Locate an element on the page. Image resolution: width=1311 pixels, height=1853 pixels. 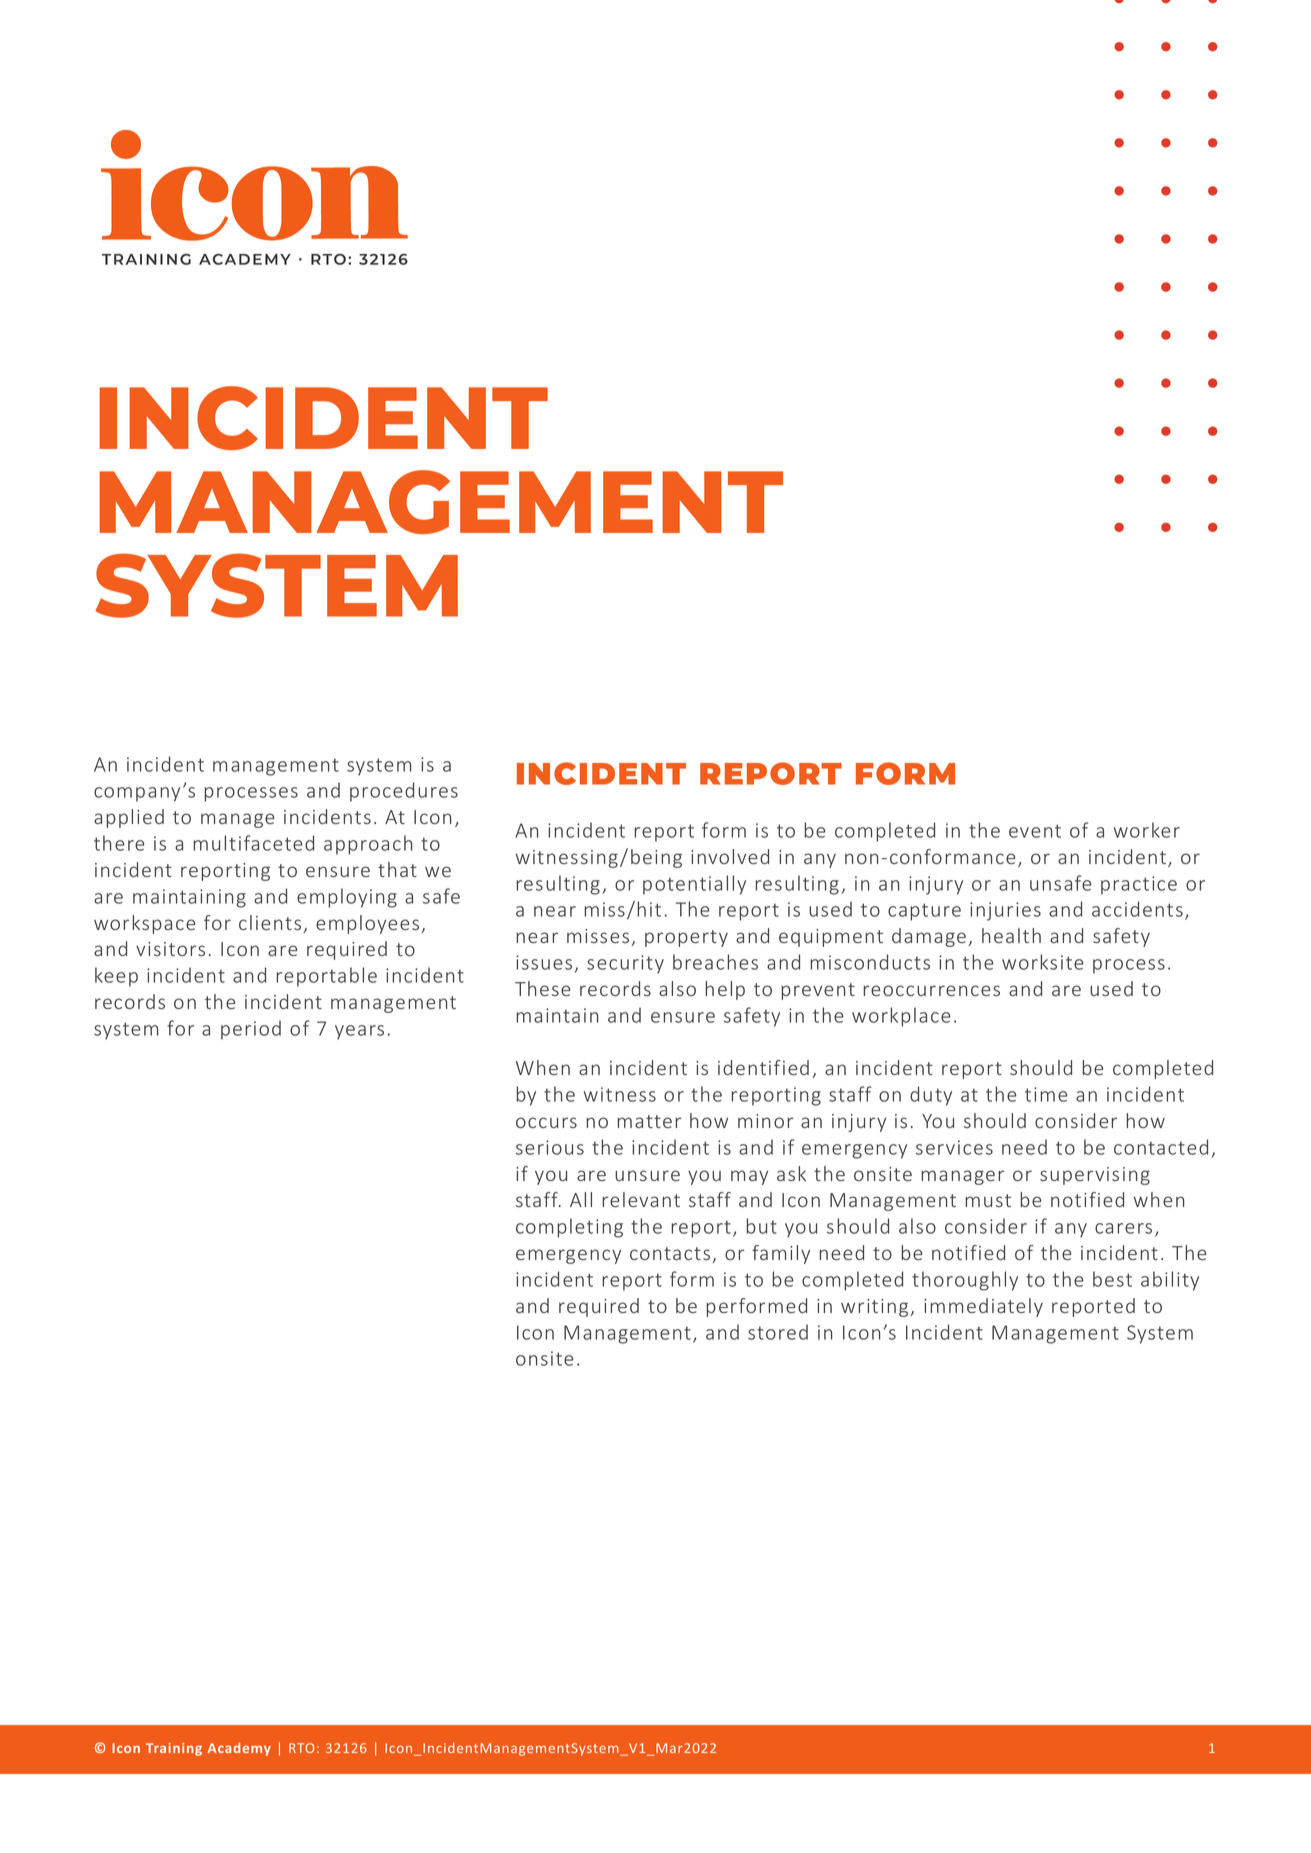
completing is located at coordinates (569, 1228).
